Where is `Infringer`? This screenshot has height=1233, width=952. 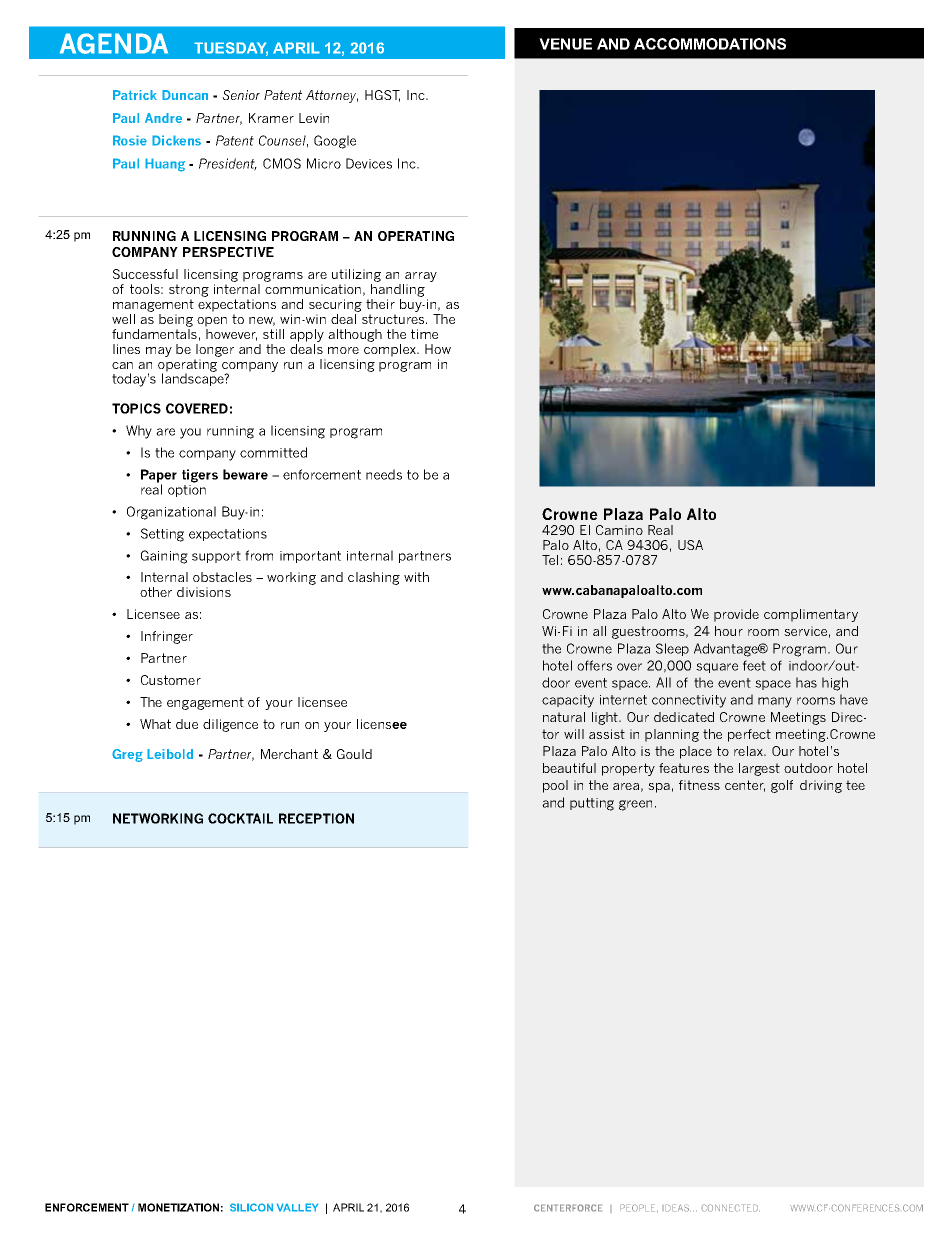 Infringer is located at coordinates (167, 637).
